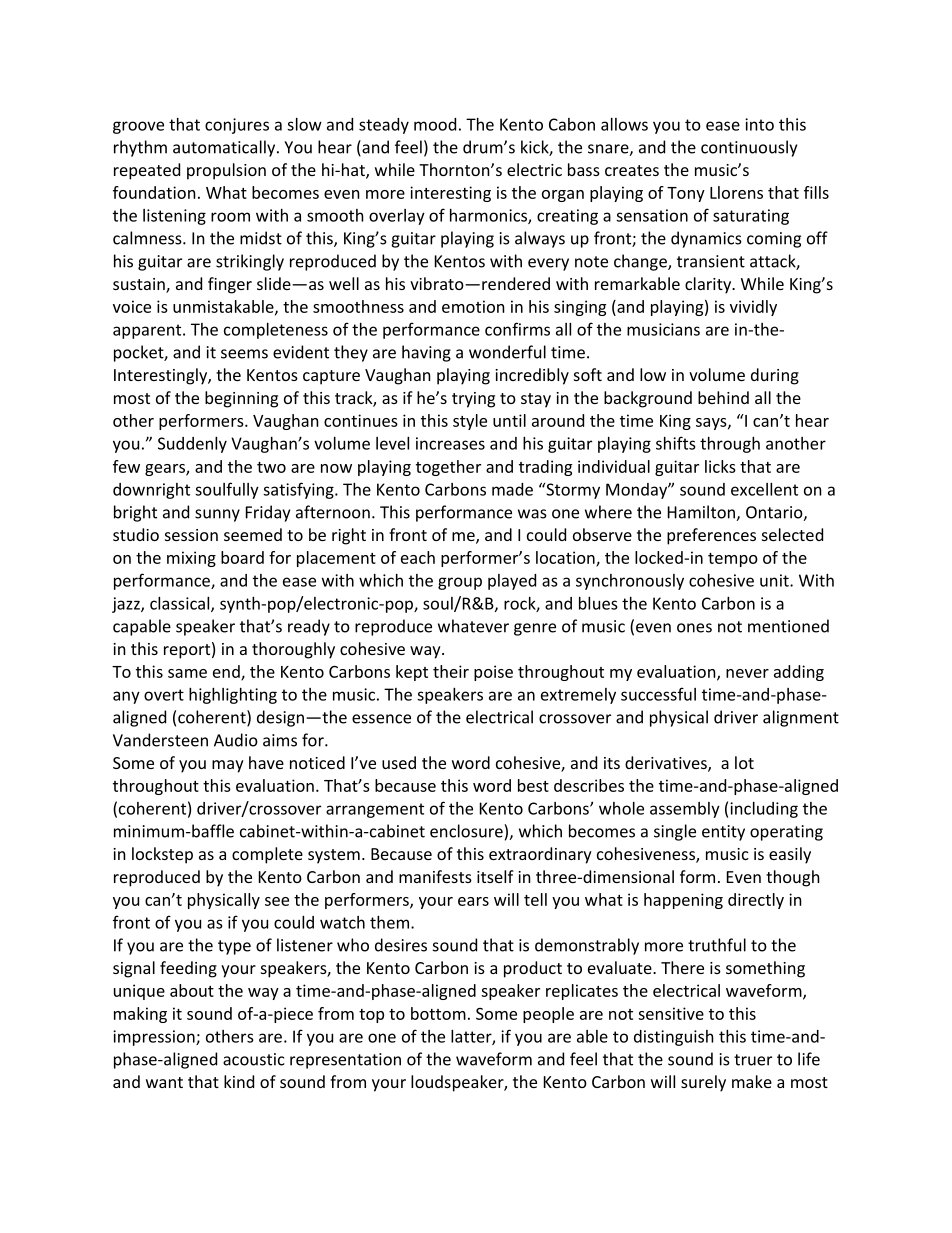 Image resolution: width=952 pixels, height=1233 pixels. What do you see at coordinates (460, 583) in the screenshot?
I see `group` at bounding box center [460, 583].
